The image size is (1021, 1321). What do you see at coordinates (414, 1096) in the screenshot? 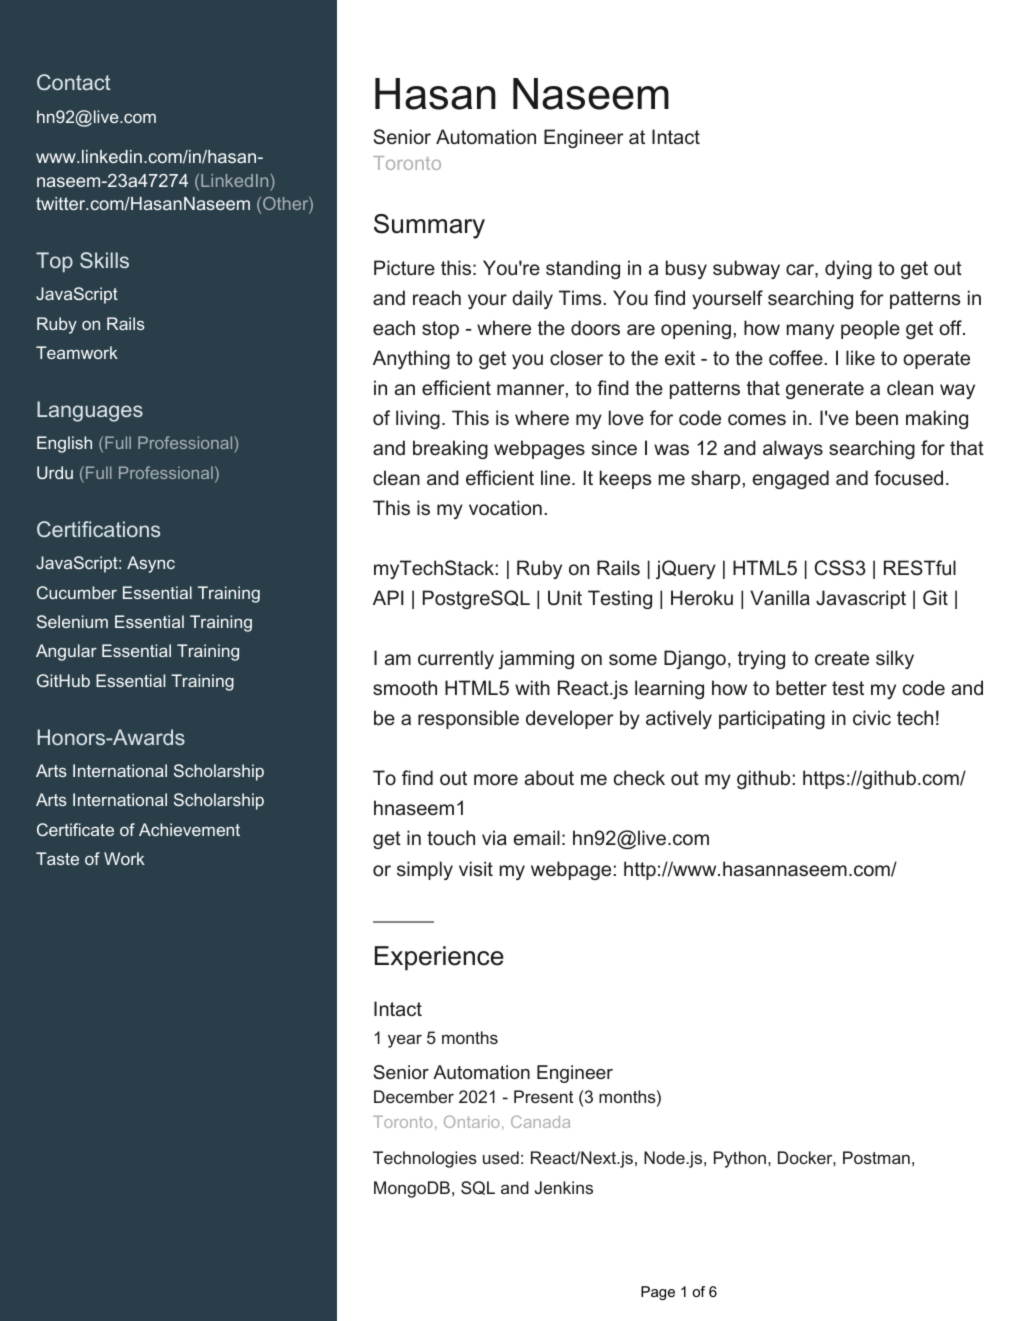
I see `December` at bounding box center [414, 1096].
